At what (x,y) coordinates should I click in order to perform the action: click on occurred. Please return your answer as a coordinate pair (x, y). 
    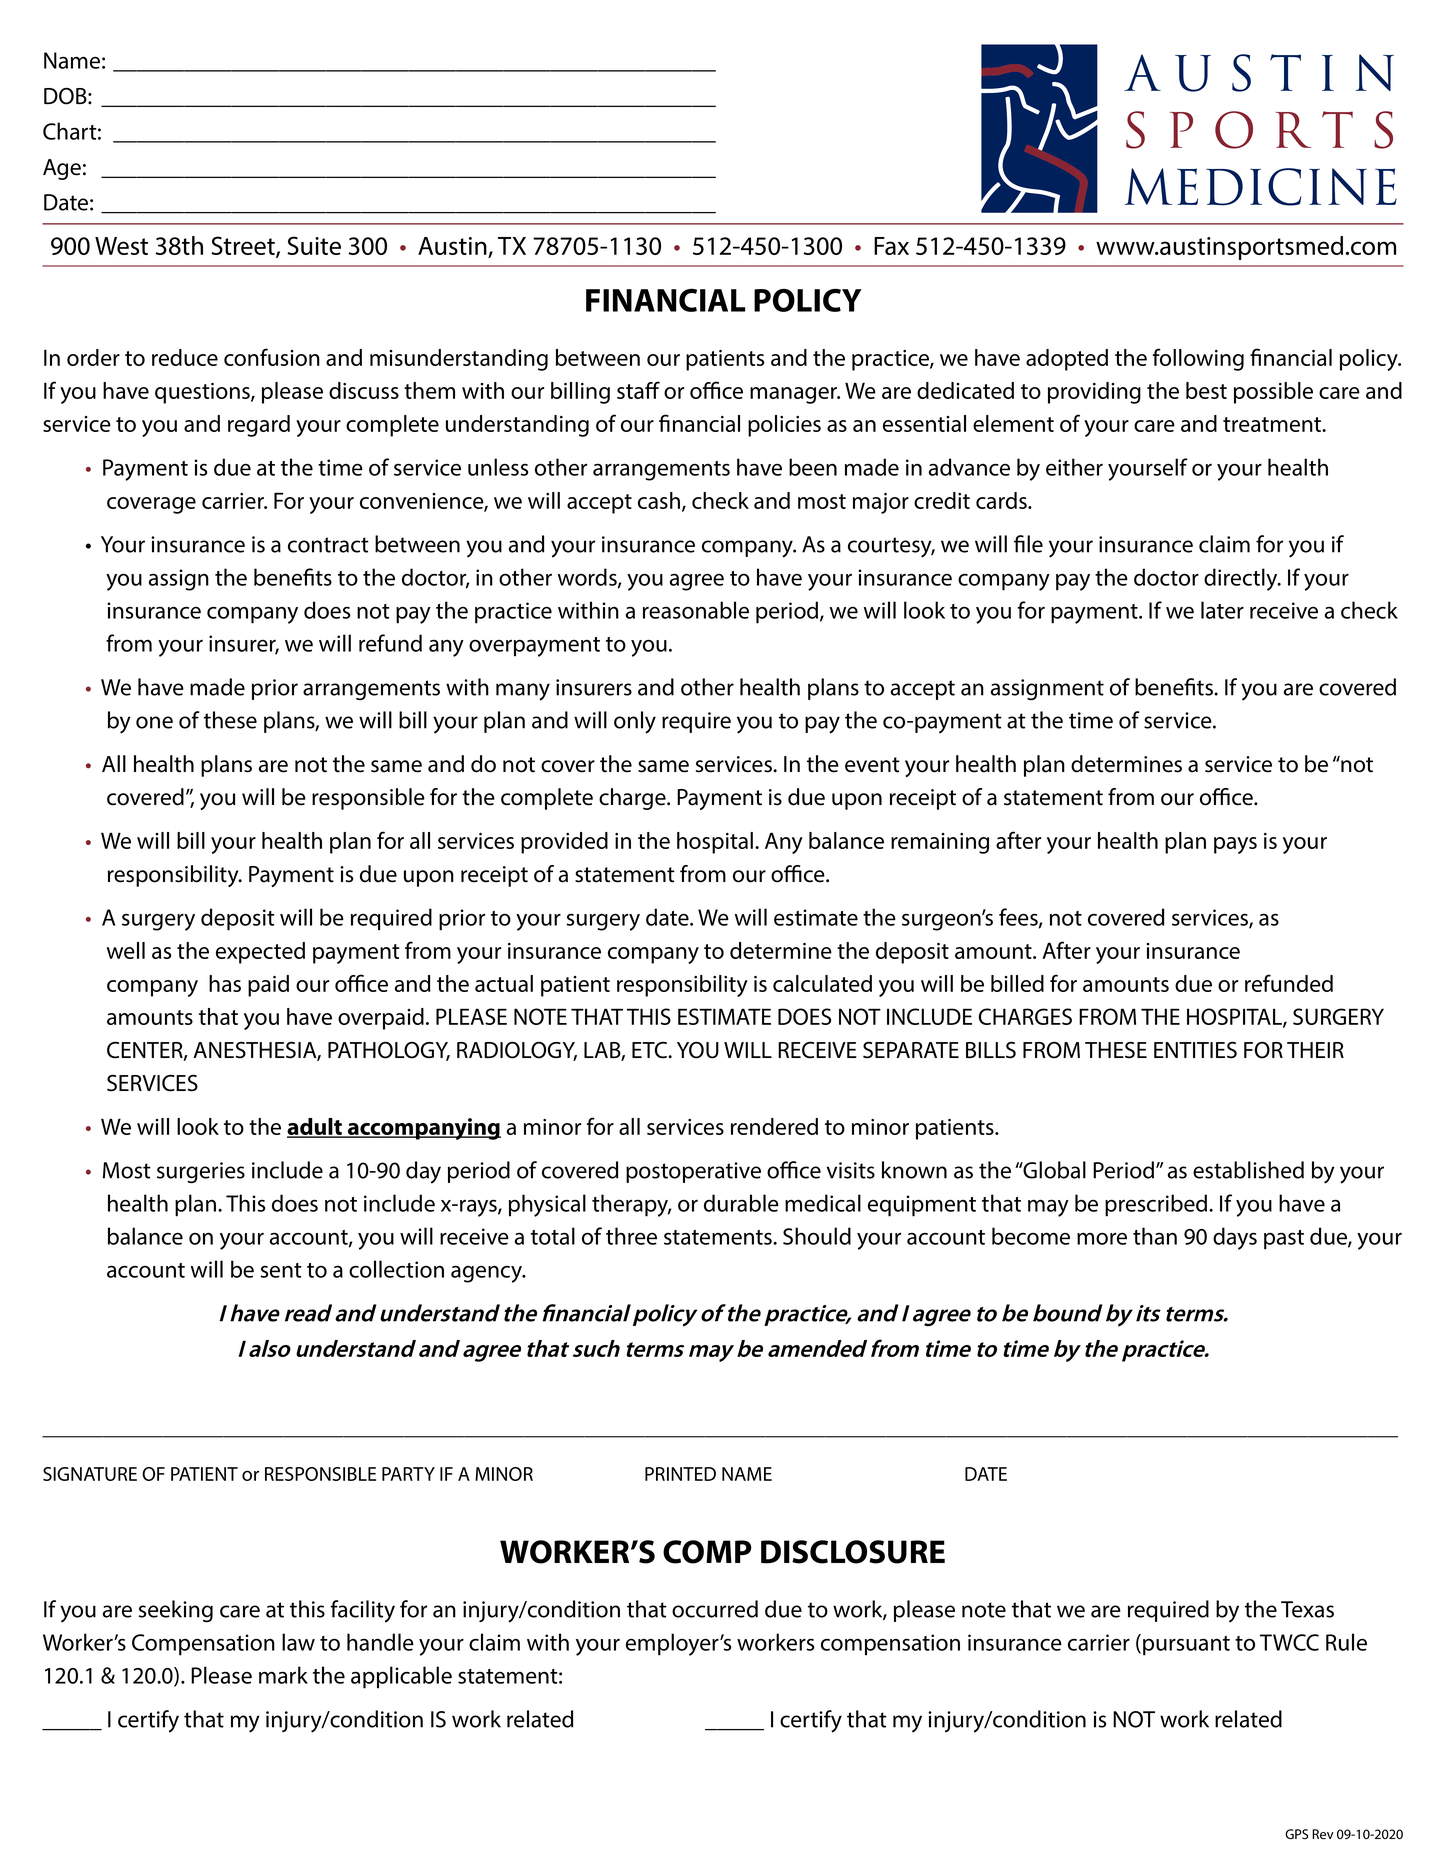
    Looking at the image, I should click on (715, 1609).
